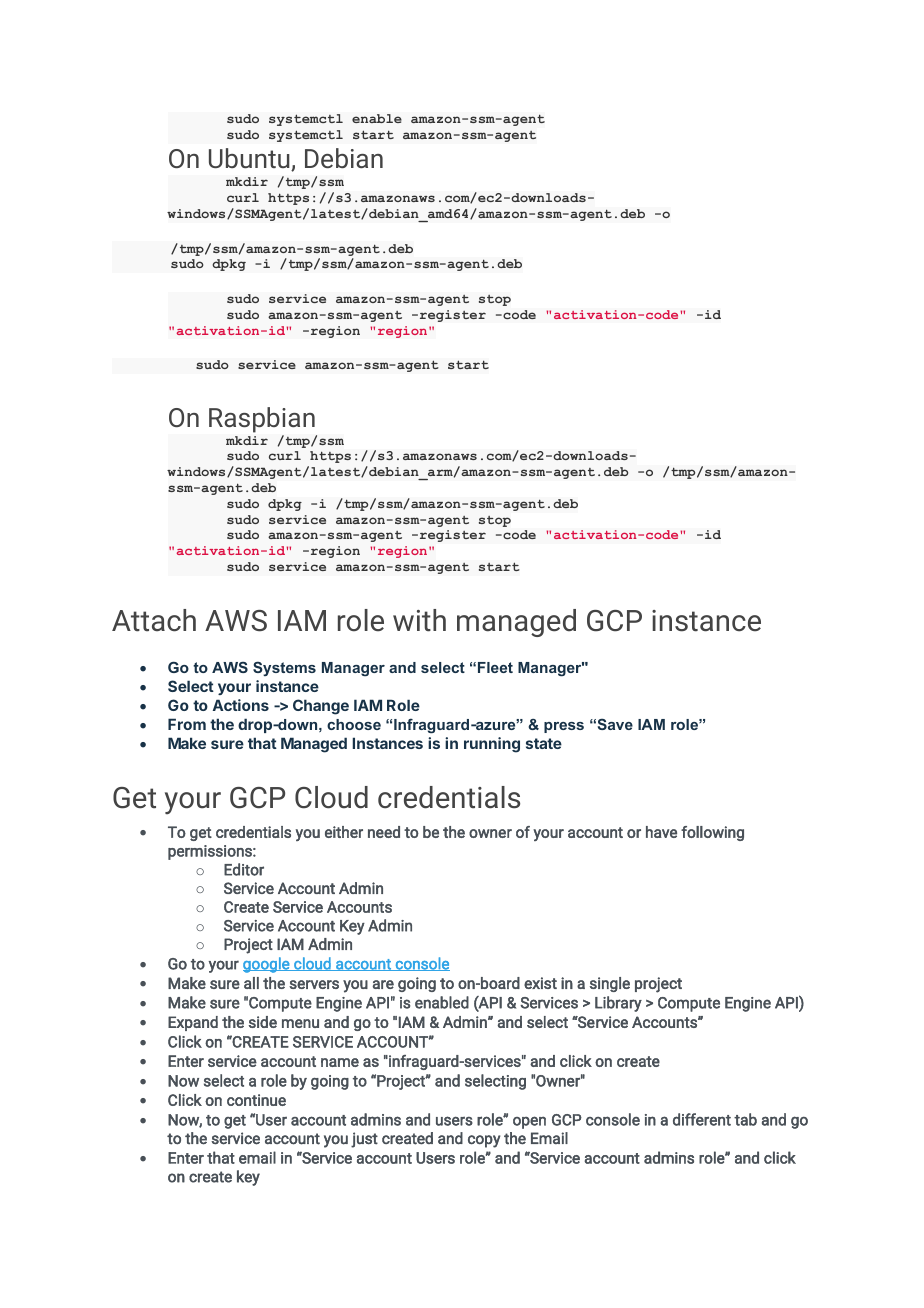 Image resolution: width=924 pixels, height=1308 pixels. I want to click on Ubuntu, so click(250, 159).
